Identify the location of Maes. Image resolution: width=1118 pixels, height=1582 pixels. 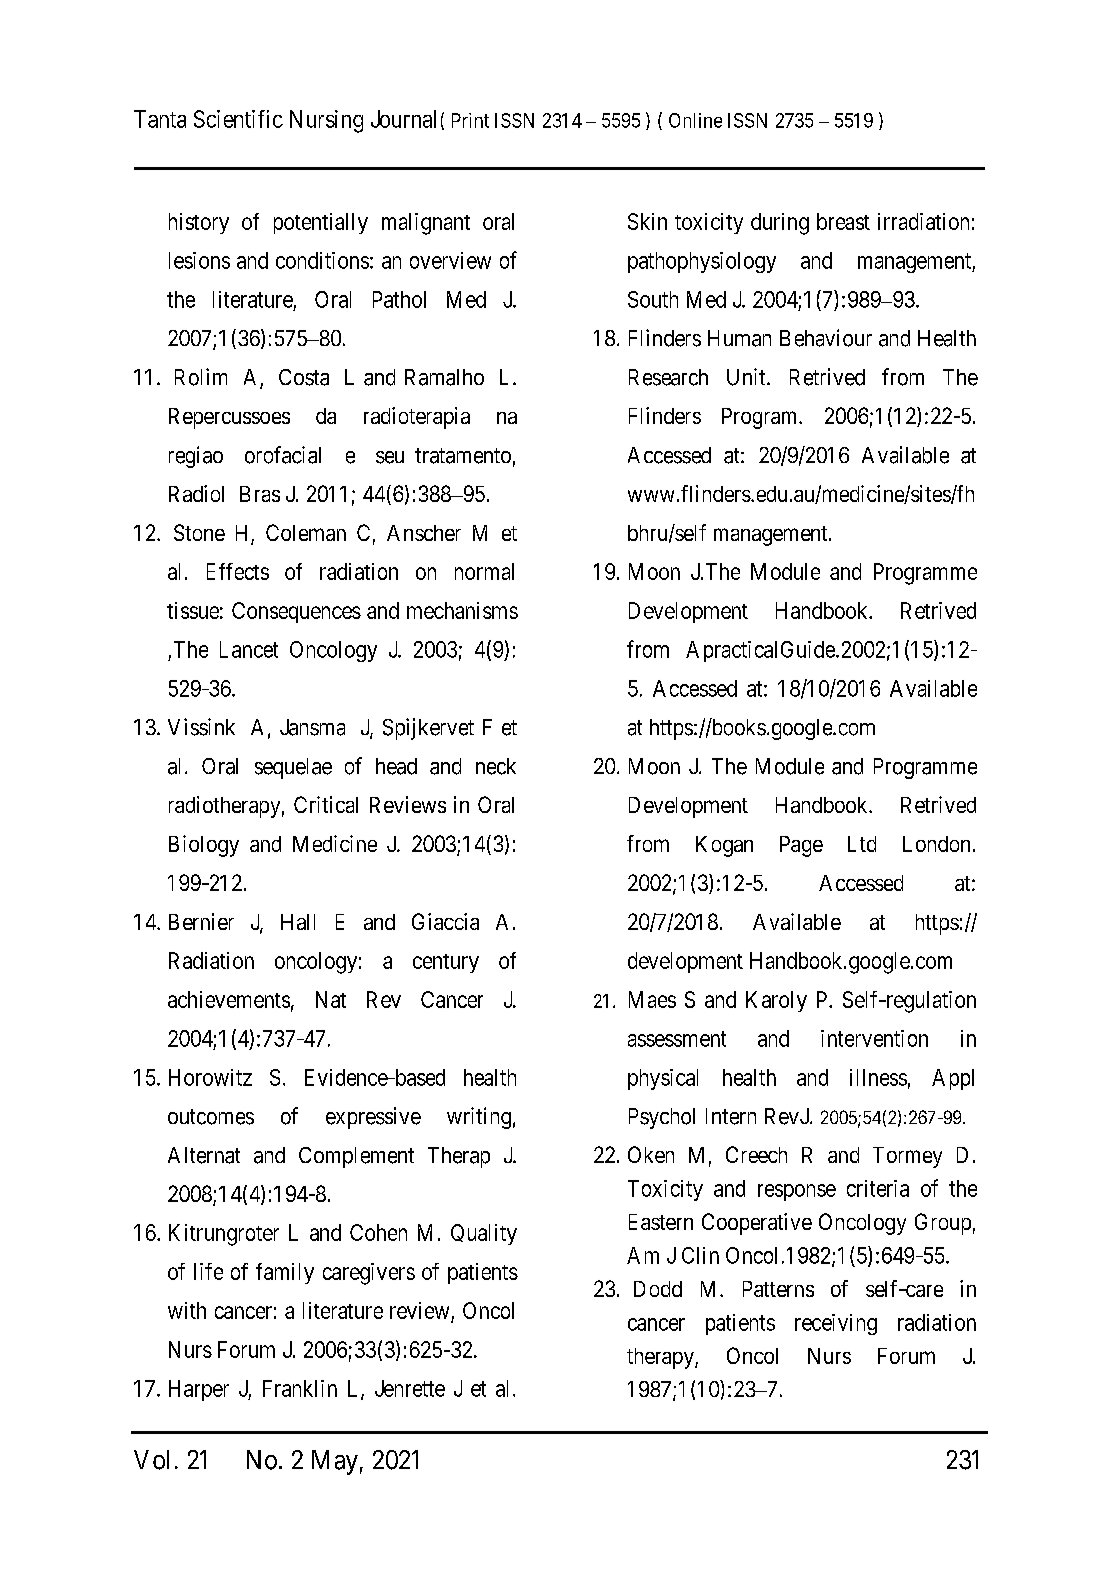
(652, 999).
